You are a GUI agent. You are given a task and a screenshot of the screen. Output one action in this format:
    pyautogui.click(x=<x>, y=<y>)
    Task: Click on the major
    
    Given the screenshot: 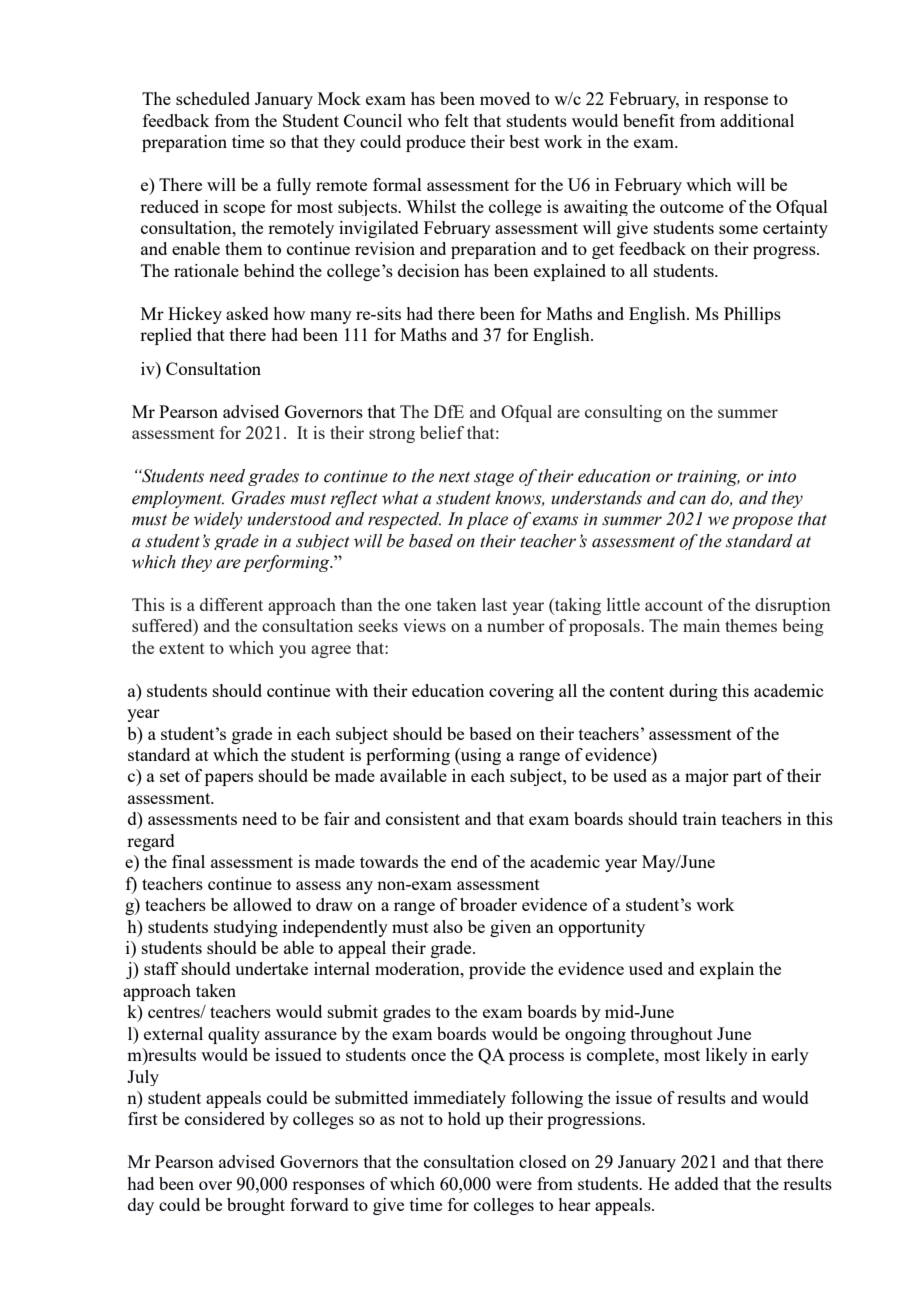 What is the action you would take?
    pyautogui.click(x=707, y=777)
